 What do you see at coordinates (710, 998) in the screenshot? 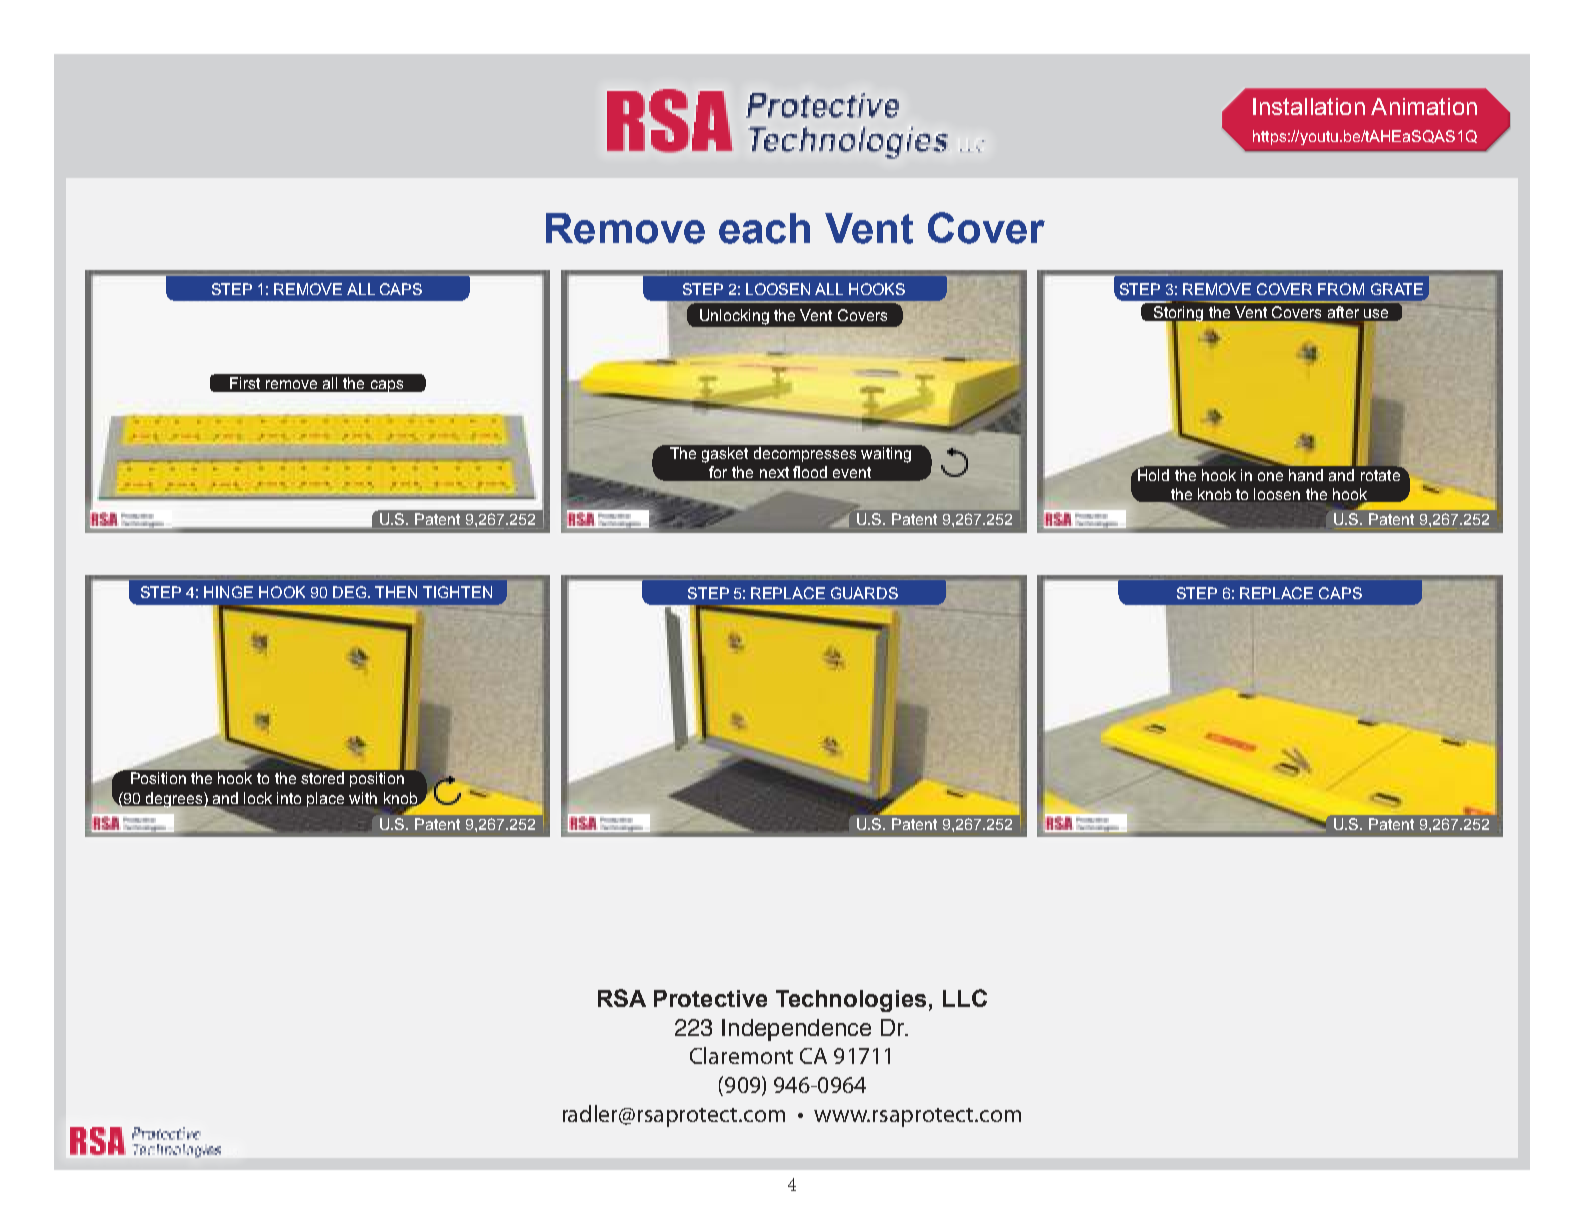
I see `Protective` at bounding box center [710, 998].
